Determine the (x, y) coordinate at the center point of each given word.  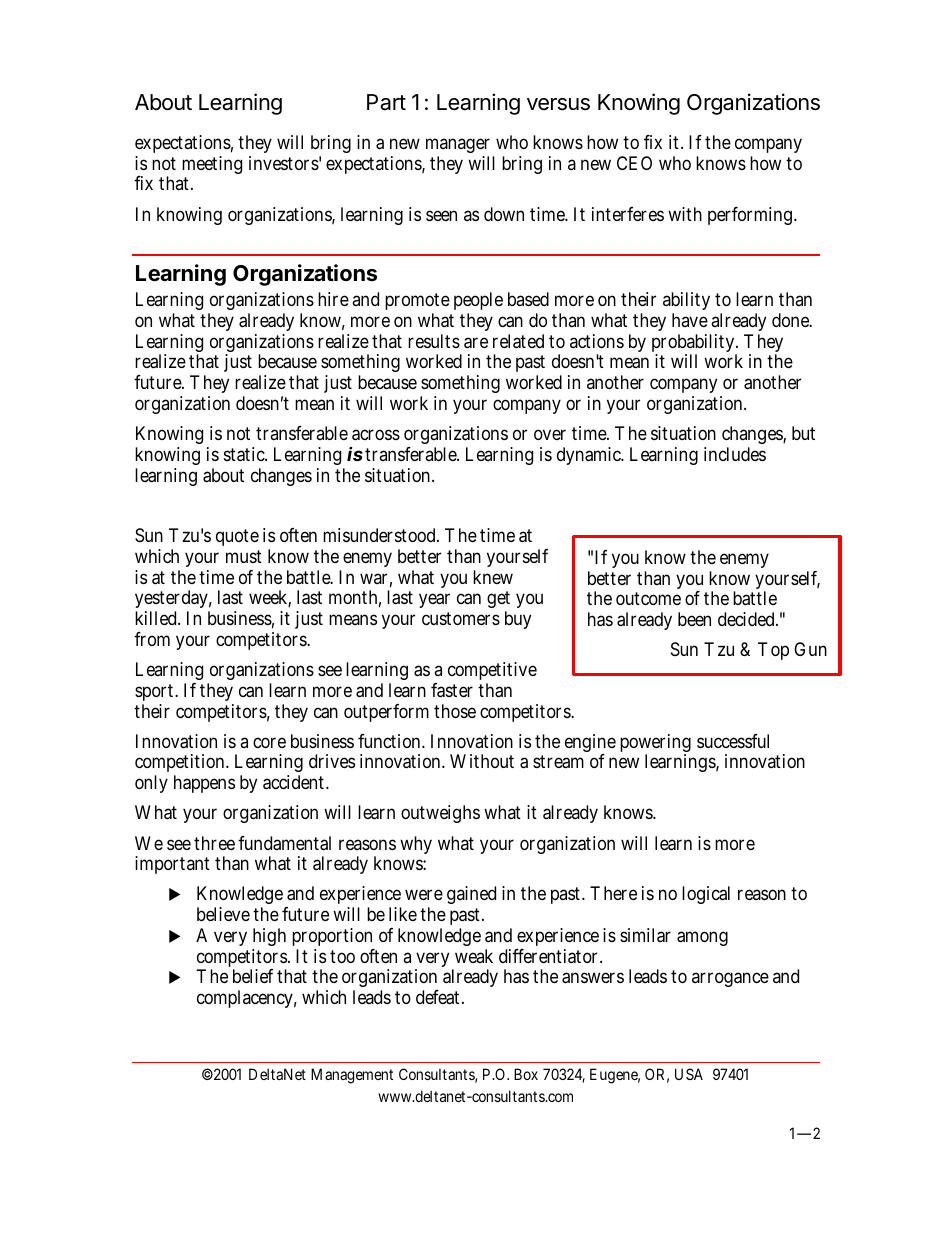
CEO (634, 163)
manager (460, 147)
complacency (247, 999)
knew (493, 577)
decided (748, 619)
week (270, 598)
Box (526, 1074)
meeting (212, 165)
